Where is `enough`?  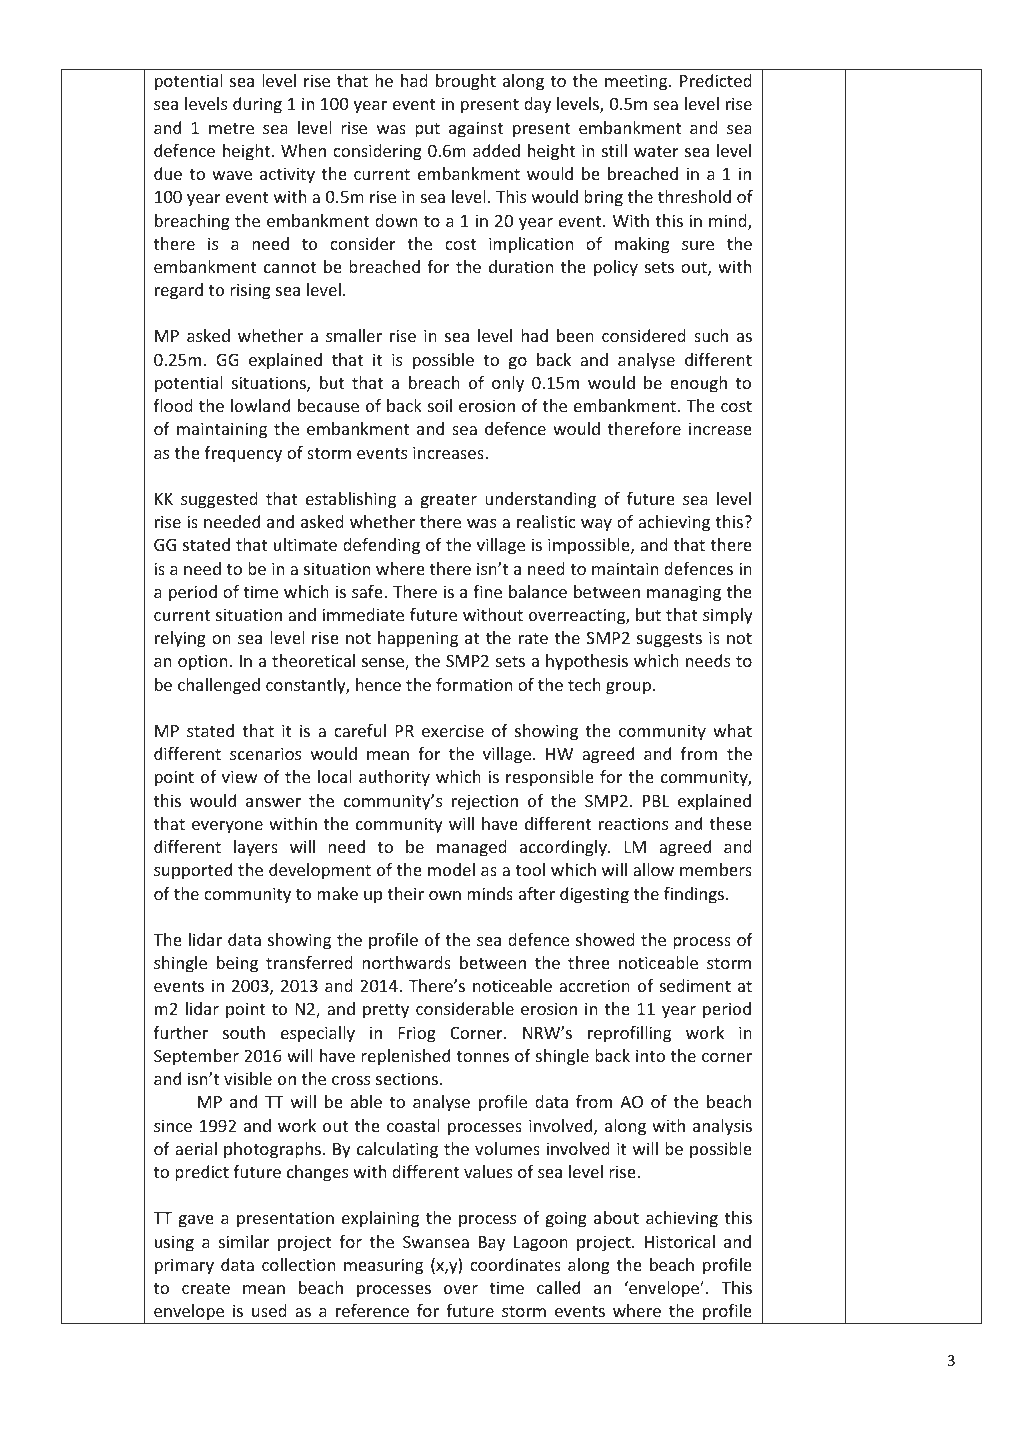 enough is located at coordinates (698, 384).
